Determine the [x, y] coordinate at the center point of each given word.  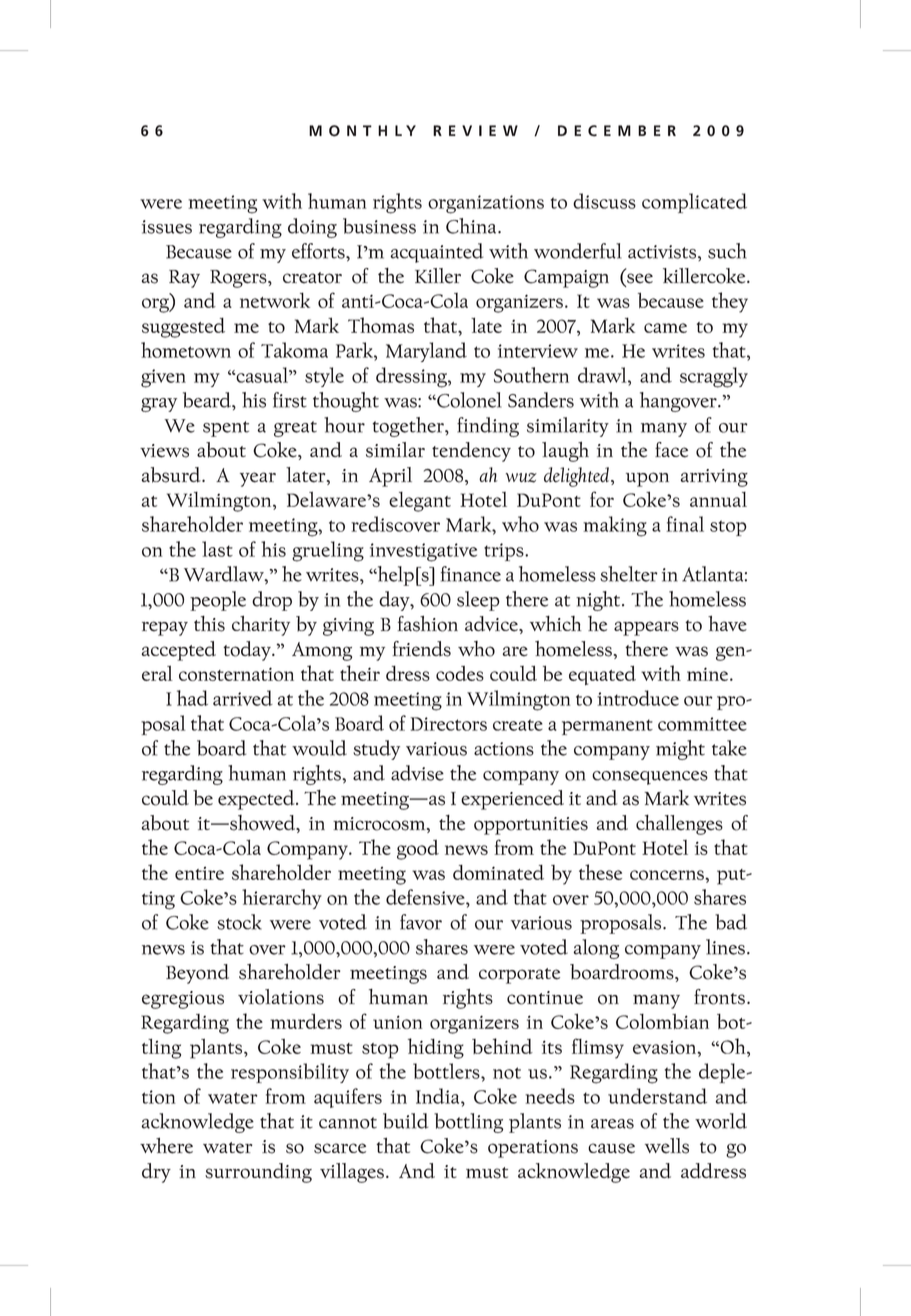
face [671, 450]
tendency [471, 452]
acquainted [436, 253]
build [405, 1121]
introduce [638, 698]
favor [421, 922]
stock [239, 922]
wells [667, 1146]
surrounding [258, 1173]
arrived [243, 698]
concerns [668, 875]
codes [460, 673]
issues [167, 227]
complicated [694, 203]
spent [226, 429]
